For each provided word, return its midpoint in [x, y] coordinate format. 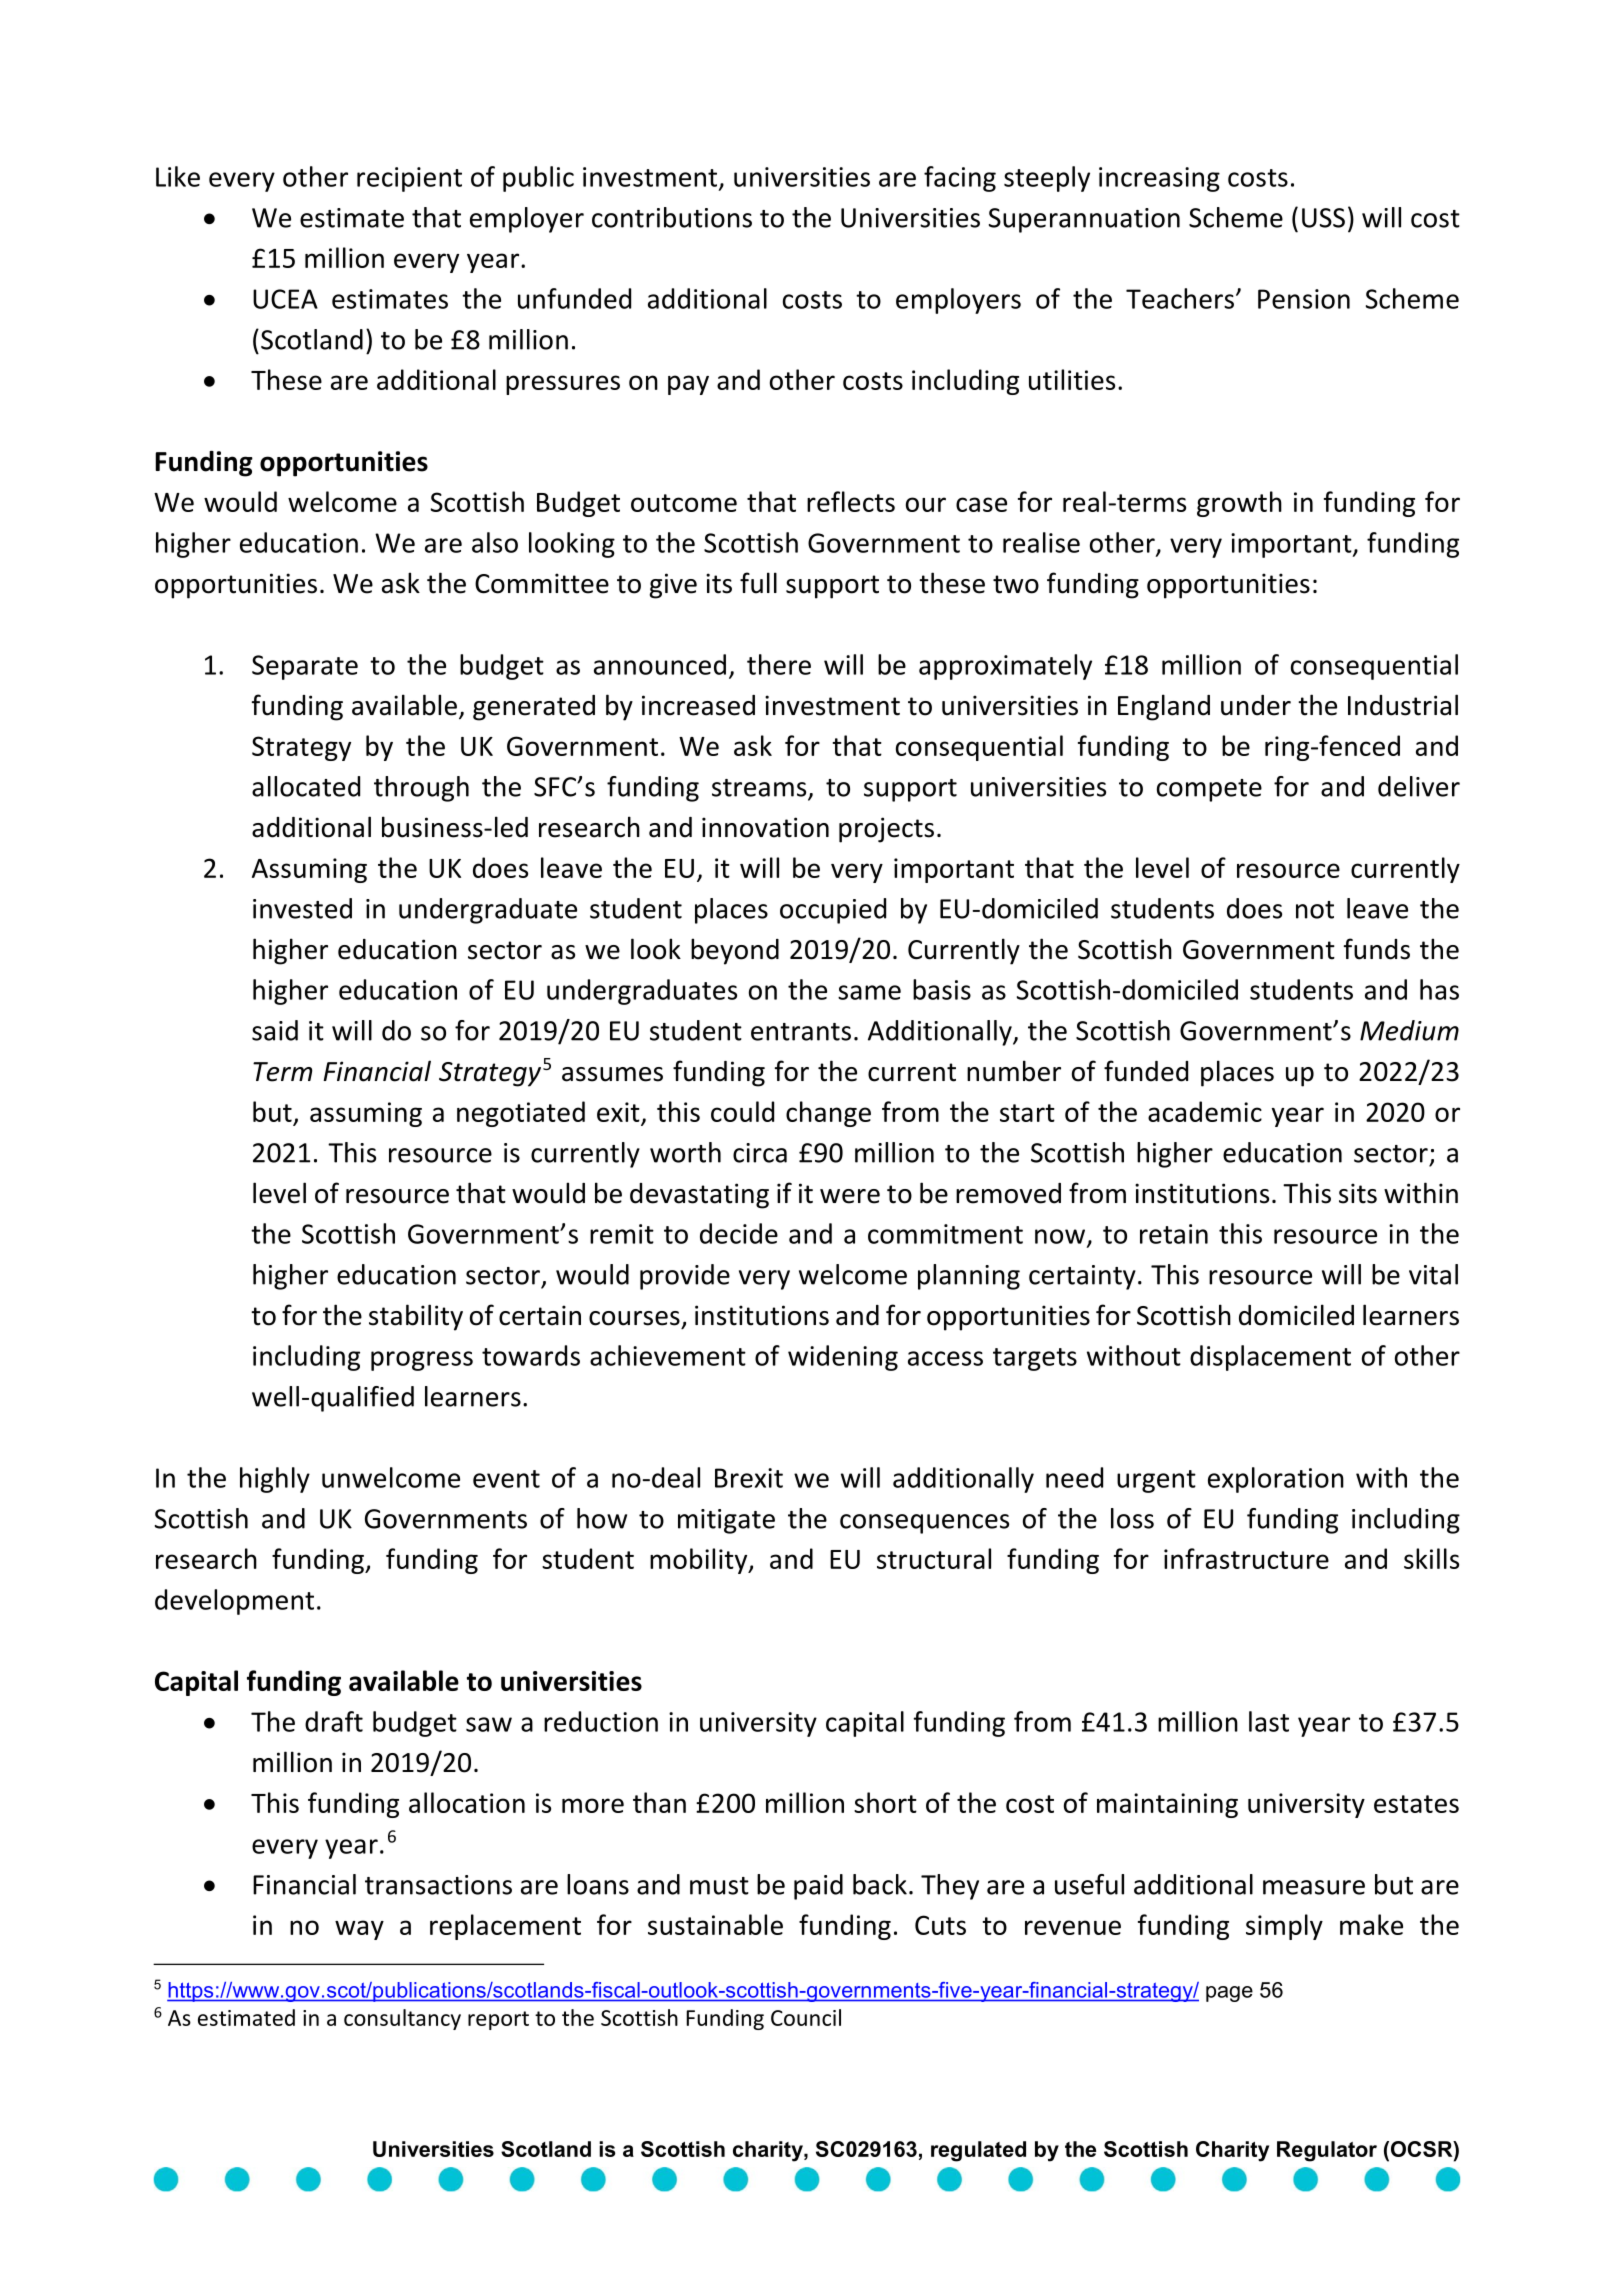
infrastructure [1246, 1558]
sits [1358, 1193]
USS [1323, 218]
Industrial [1403, 705]
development [234, 1602]
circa [760, 1153]
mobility [700, 1561]
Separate [305, 667]
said [275, 1030]
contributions [672, 217]
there [779, 664]
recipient [409, 179]
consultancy [402, 2019]
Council [806, 2017]
